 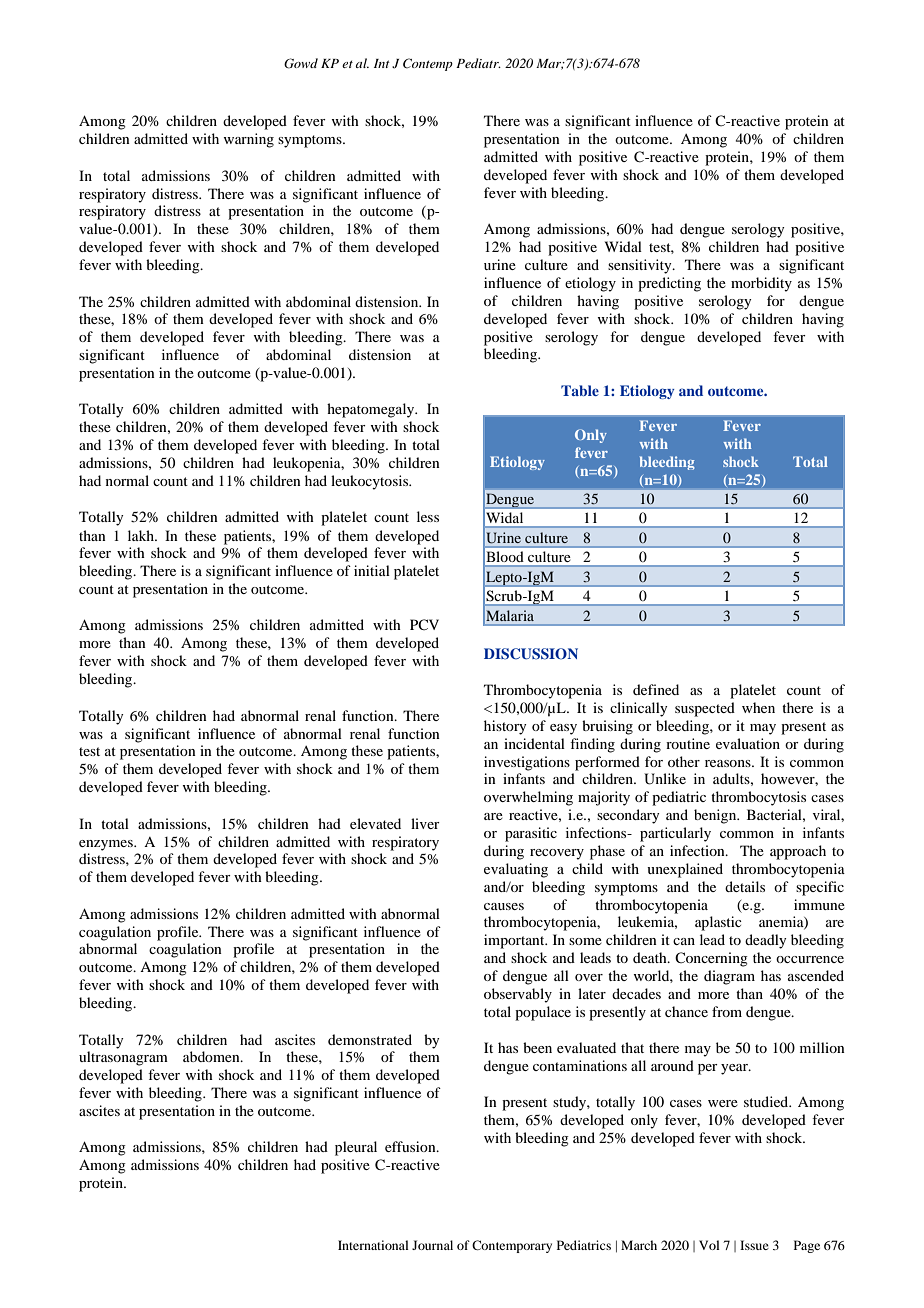 I want to click on enzymes, so click(x=107, y=845).
